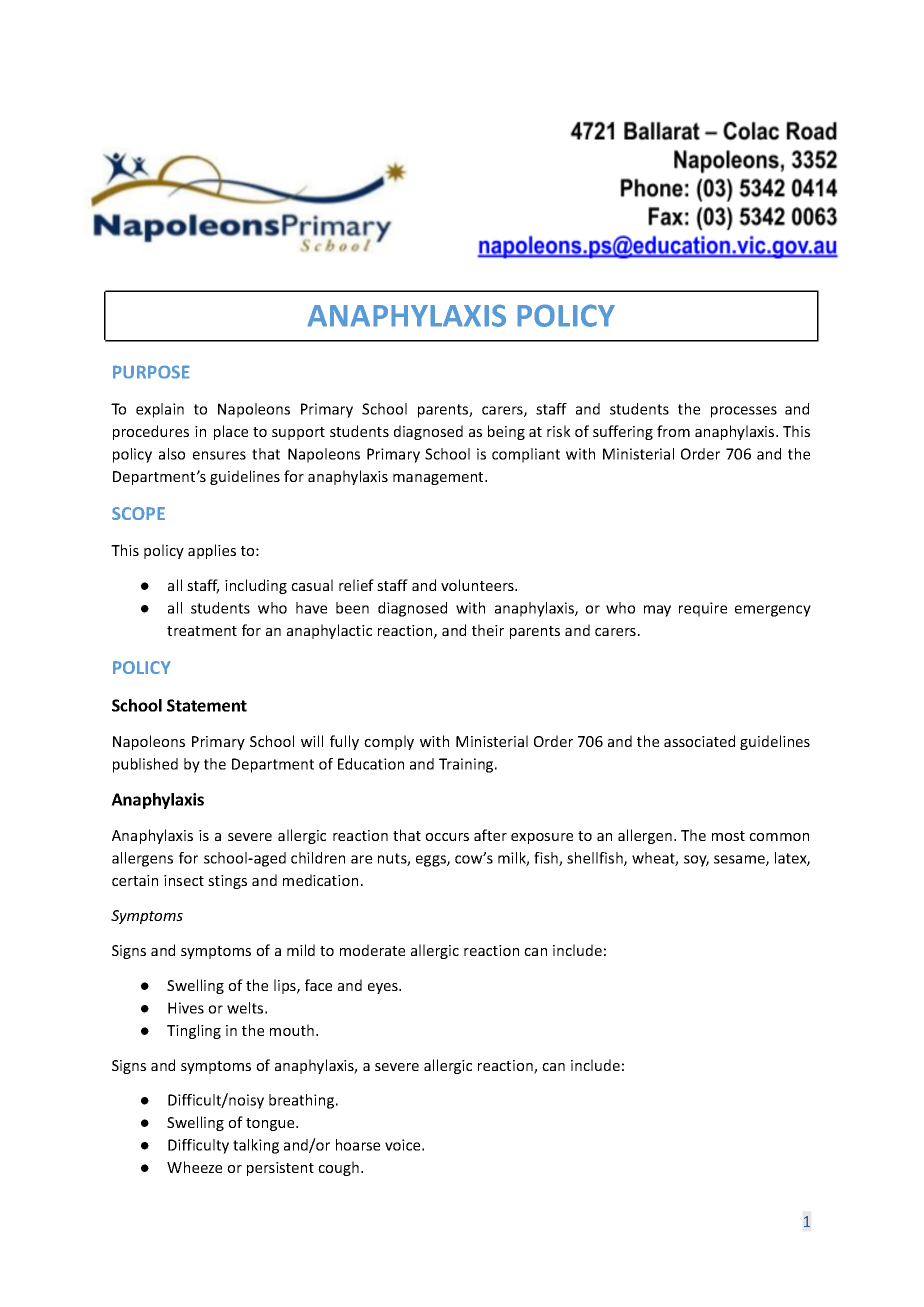 The image size is (924, 1307). I want to click on Wheeze, so click(194, 1167).
